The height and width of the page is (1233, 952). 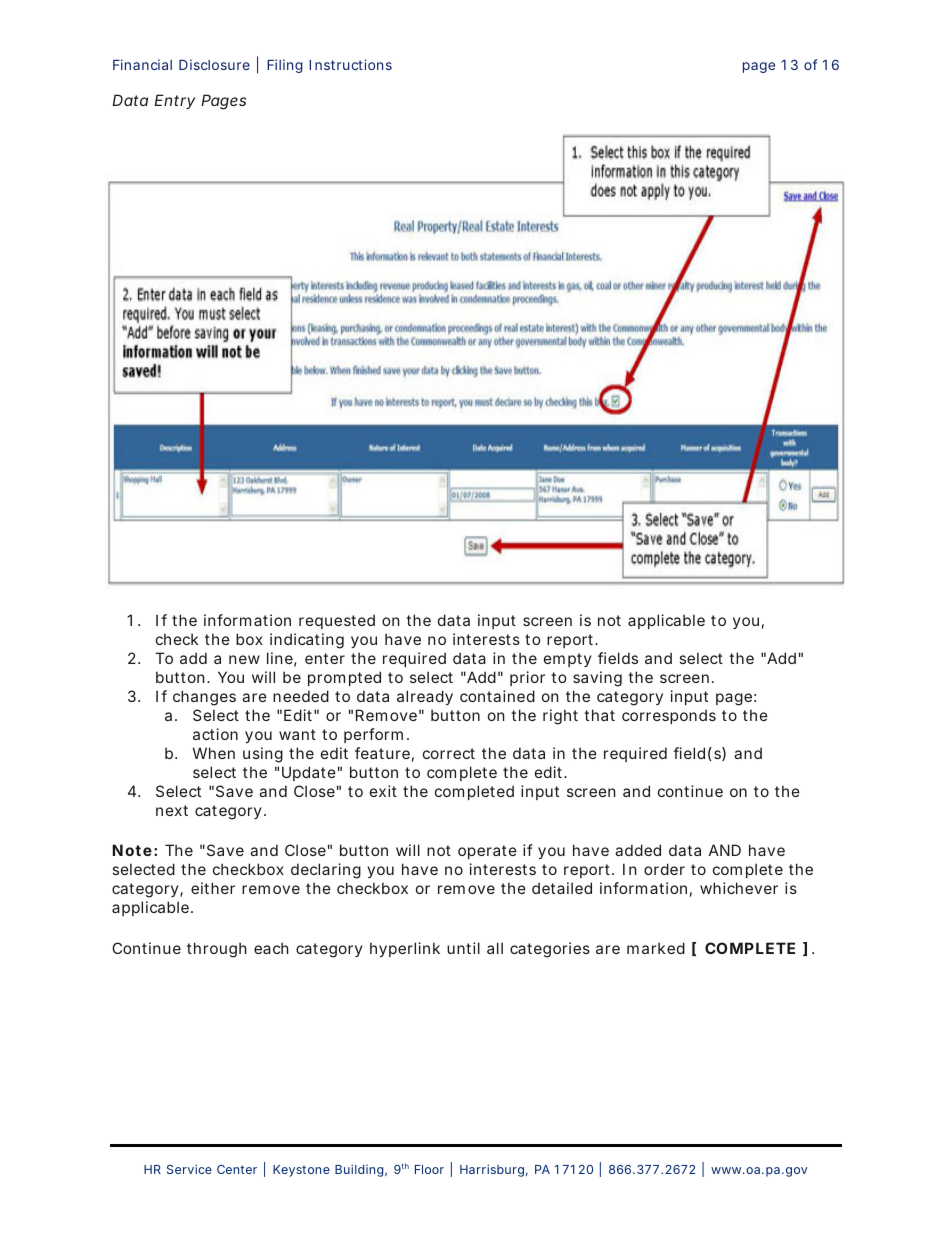 What do you see at coordinates (174, 101) in the page?
I see `Entry` at bounding box center [174, 101].
